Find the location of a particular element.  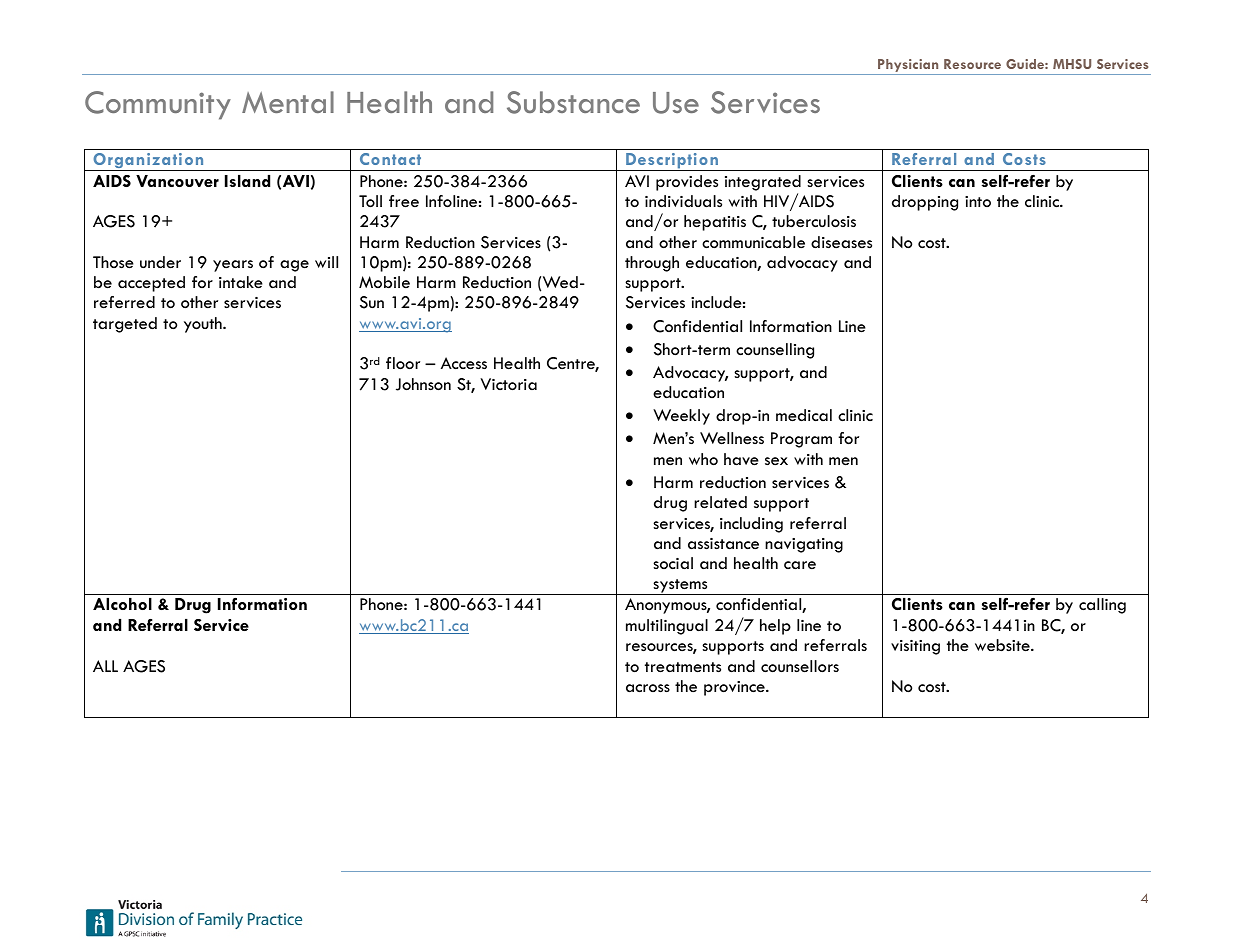

medical is located at coordinates (804, 415).
